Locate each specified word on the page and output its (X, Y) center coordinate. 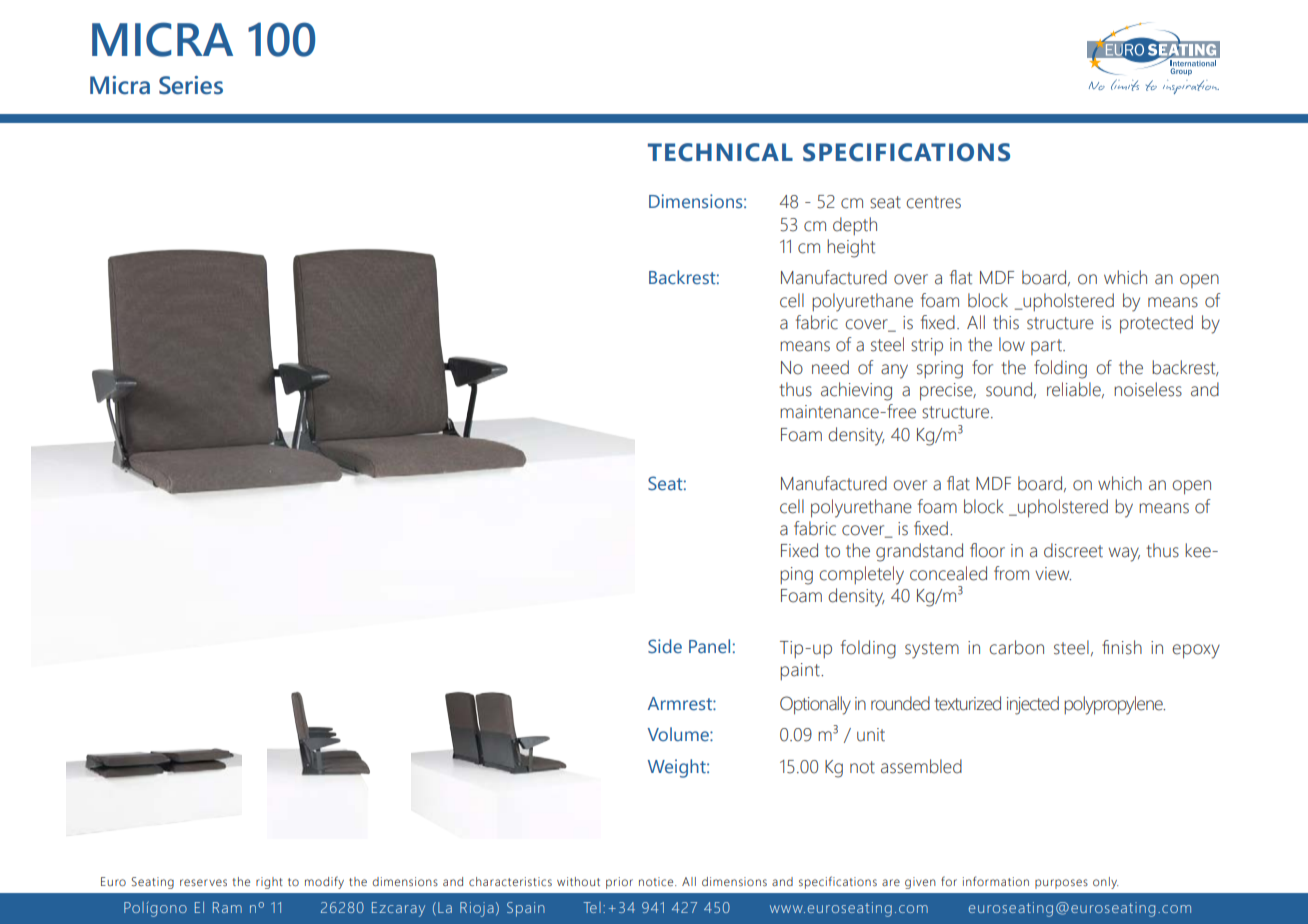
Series (191, 85)
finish (1122, 647)
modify (324, 882)
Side (665, 646)
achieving (856, 391)
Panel (709, 646)
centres (933, 202)
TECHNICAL (720, 152)
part (1047, 347)
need (830, 367)
